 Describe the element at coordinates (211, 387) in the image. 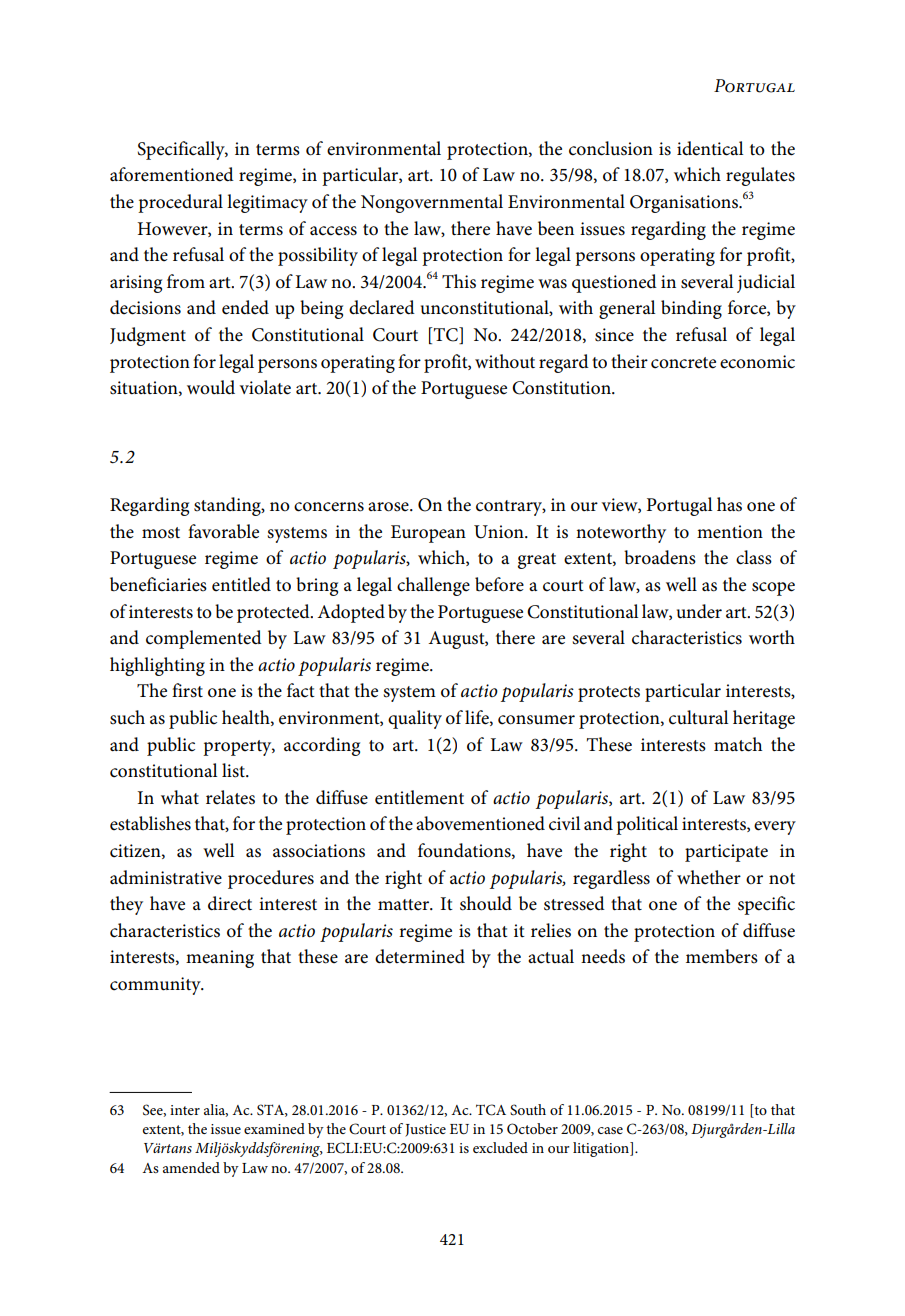

I see `would` at that location.
